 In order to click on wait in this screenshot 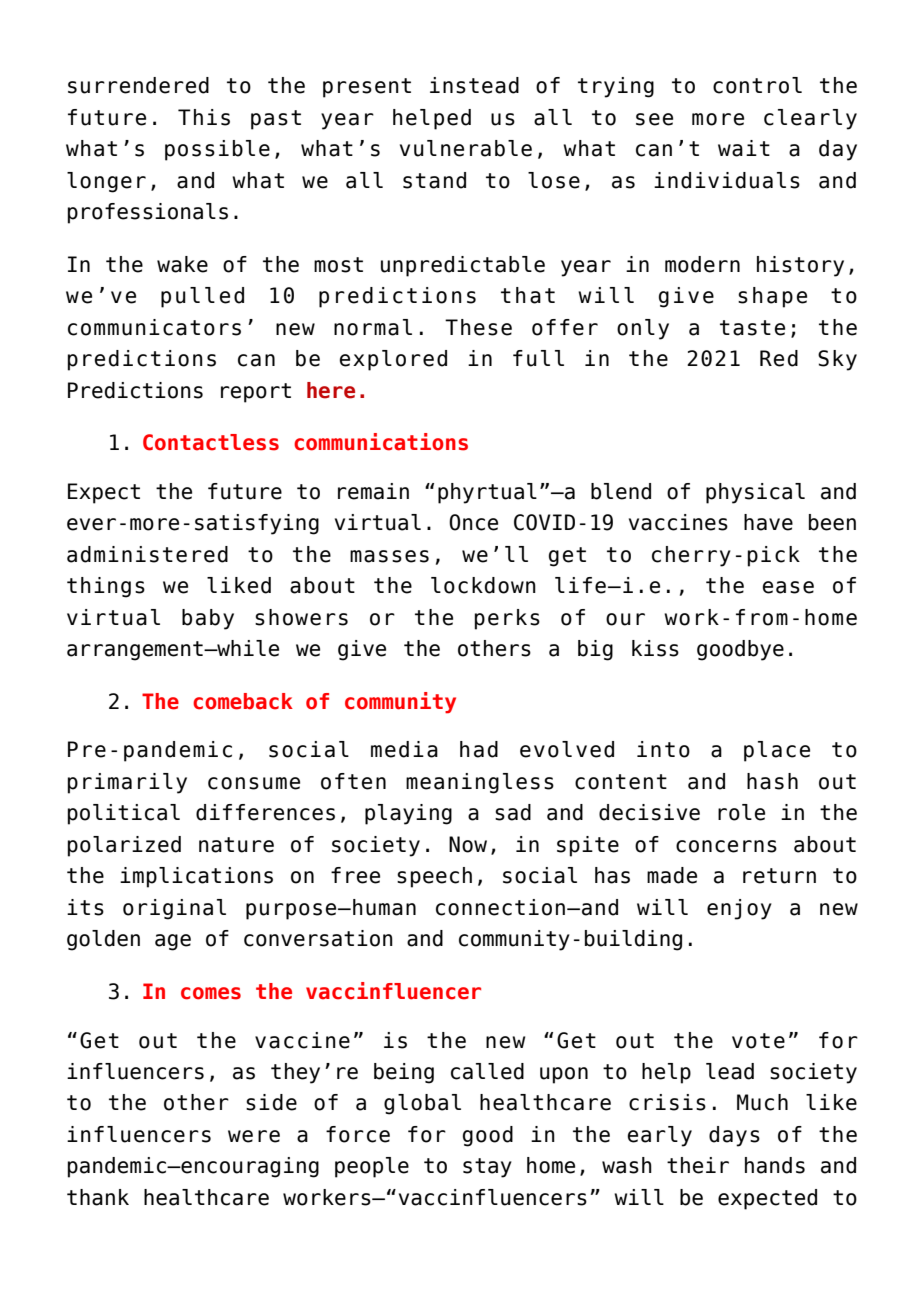, I will do `click(744, 148)`.
